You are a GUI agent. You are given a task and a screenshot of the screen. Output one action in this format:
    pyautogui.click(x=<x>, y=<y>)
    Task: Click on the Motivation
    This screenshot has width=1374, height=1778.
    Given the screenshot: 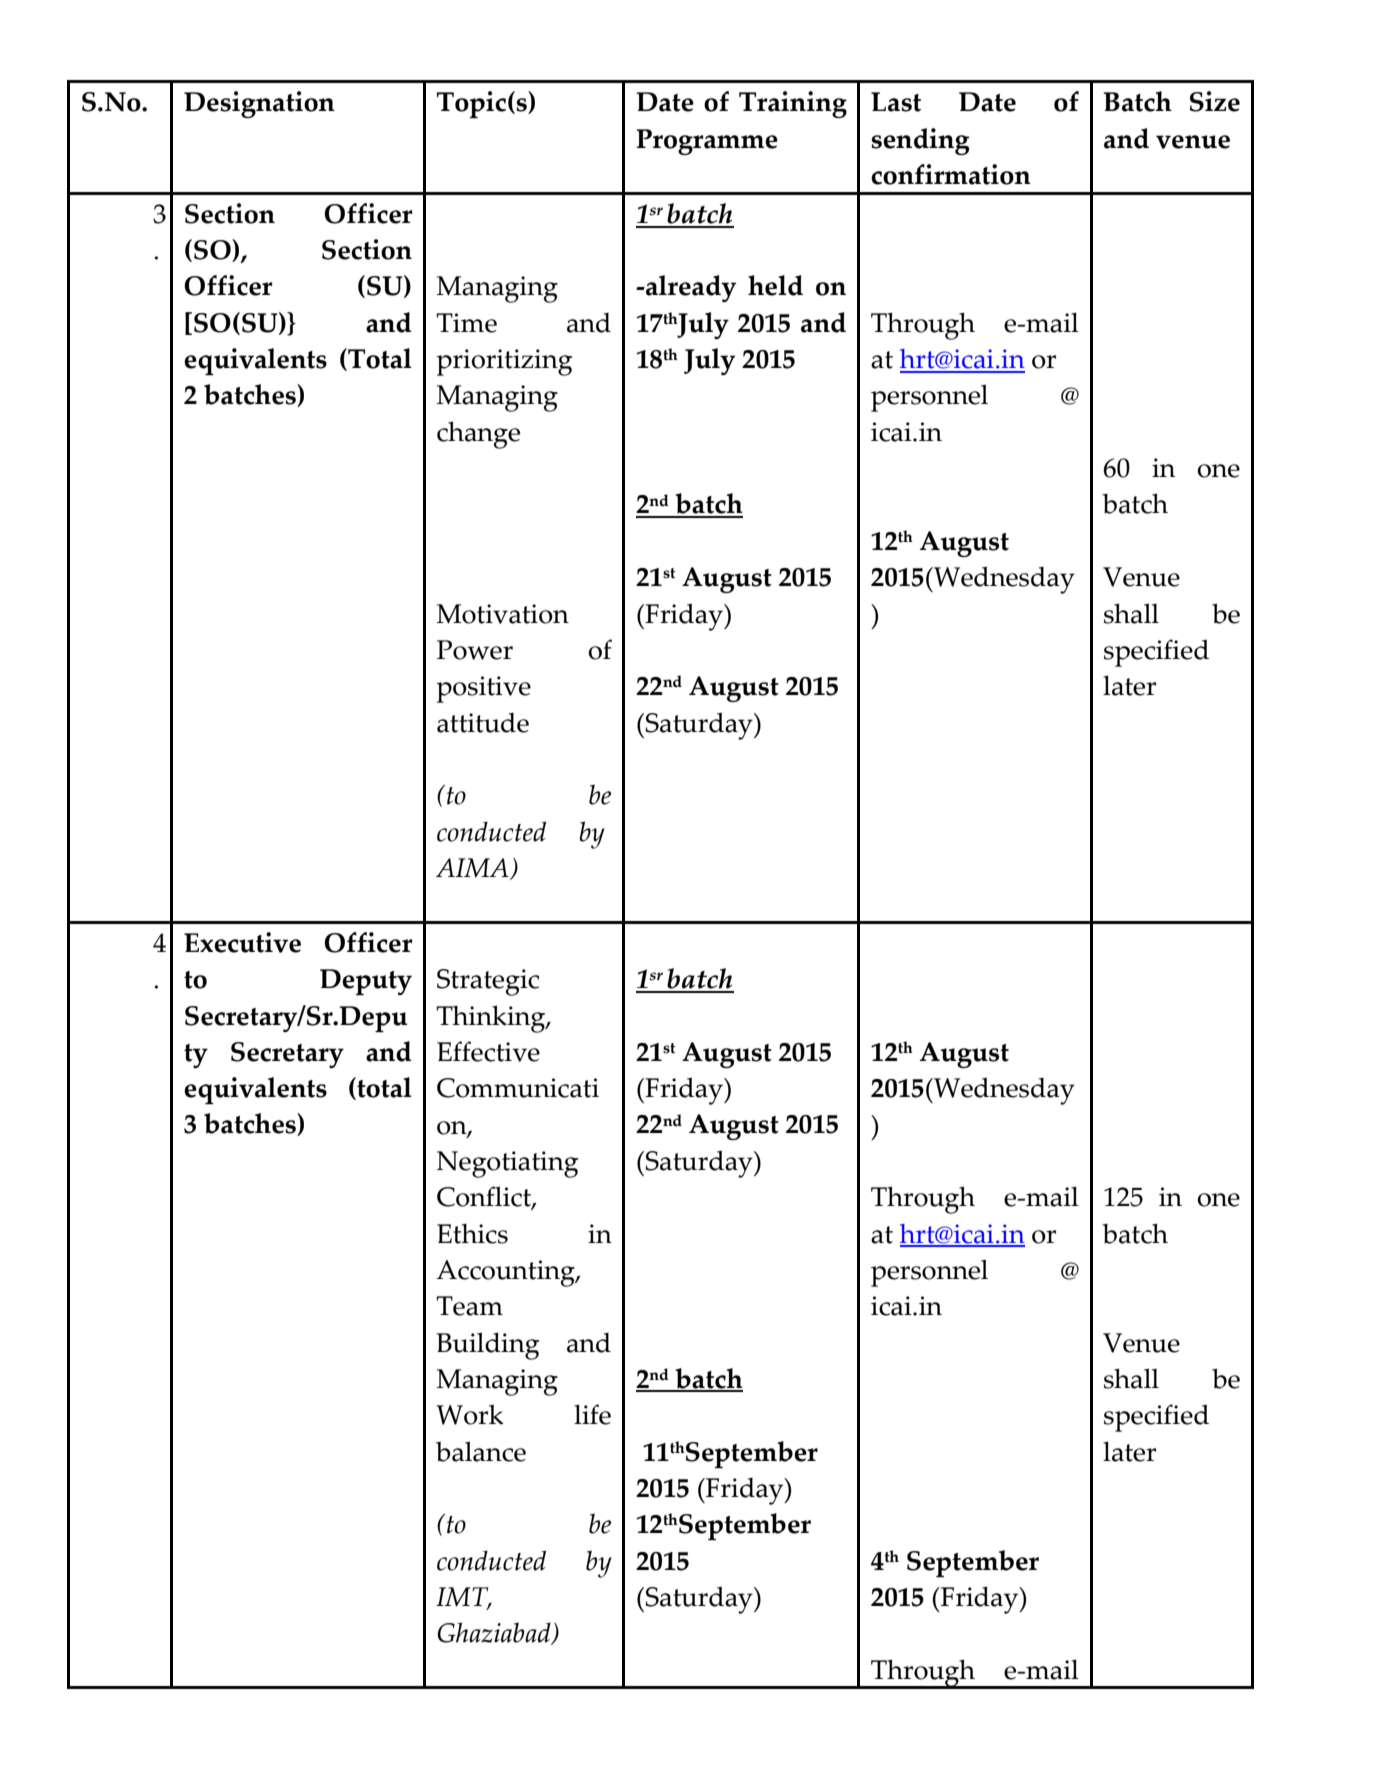 What is the action you would take?
    pyautogui.click(x=502, y=614)
